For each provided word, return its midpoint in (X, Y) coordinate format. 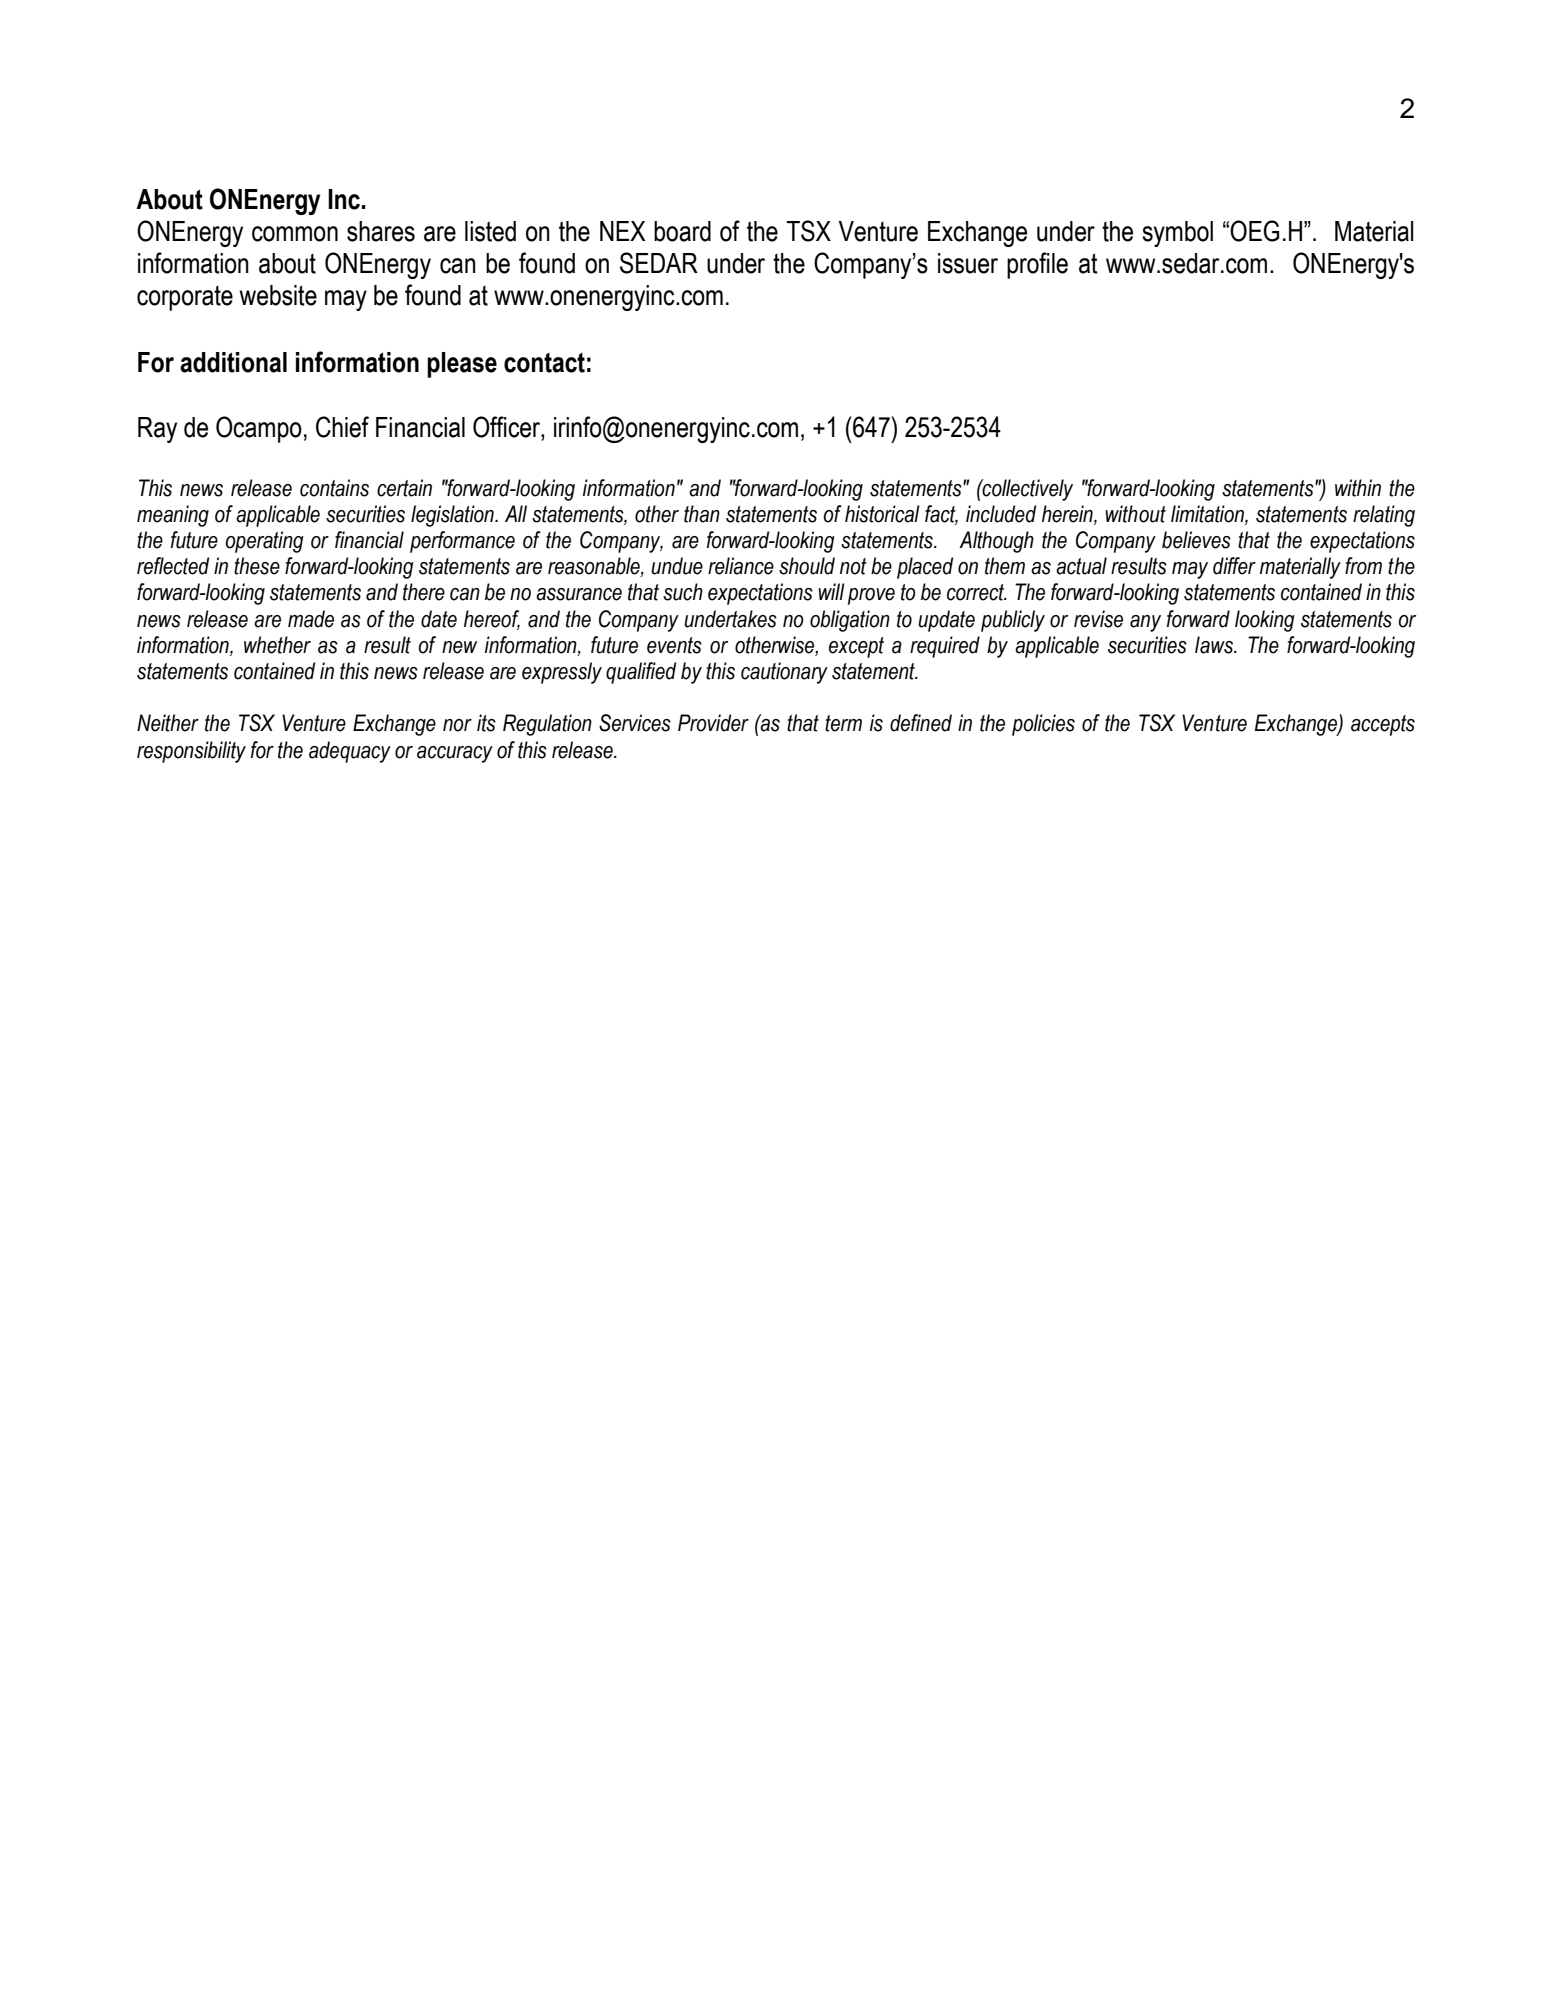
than (702, 514)
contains (334, 488)
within (1358, 488)
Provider (713, 723)
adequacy (350, 752)
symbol (1177, 234)
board (682, 231)
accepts (1383, 725)
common (295, 234)
